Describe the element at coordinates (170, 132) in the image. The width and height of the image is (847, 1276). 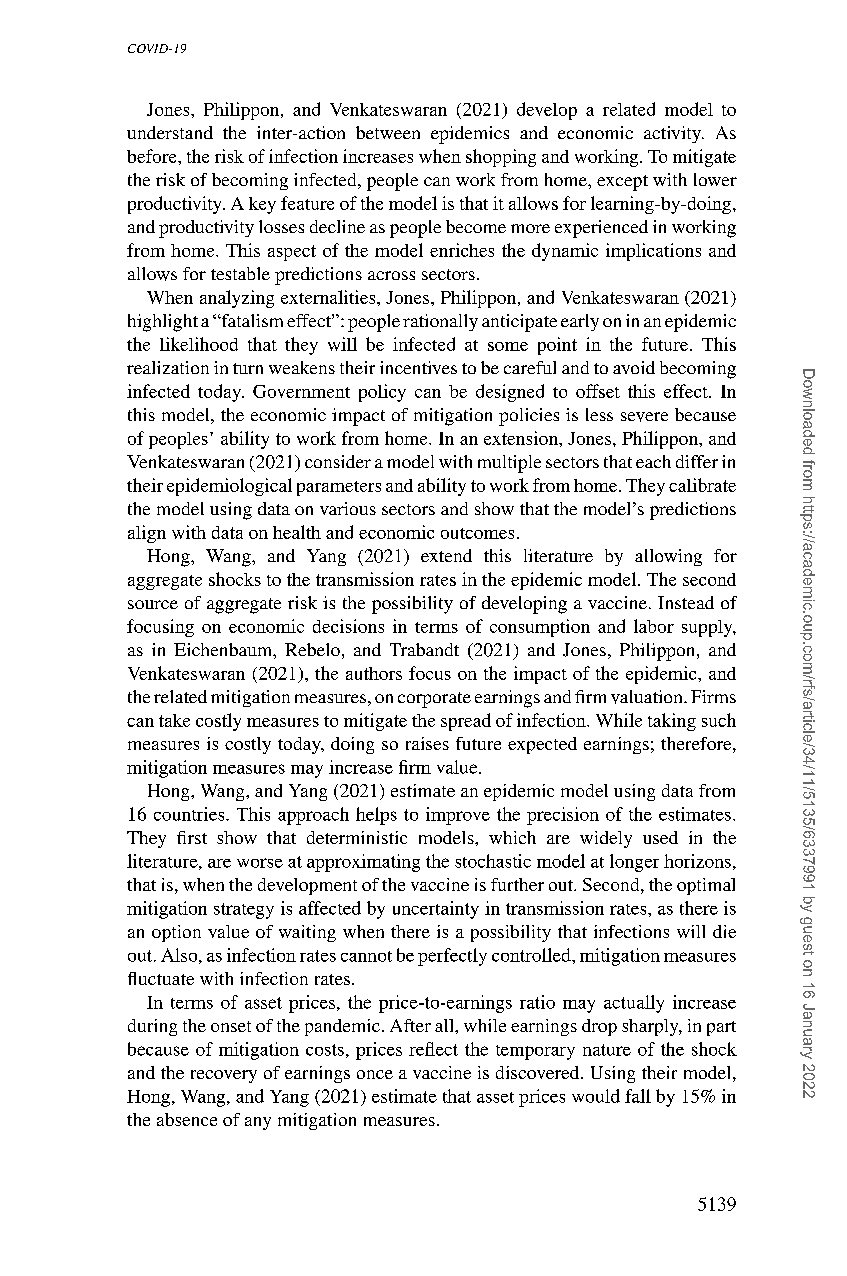
I see `understand` at that location.
